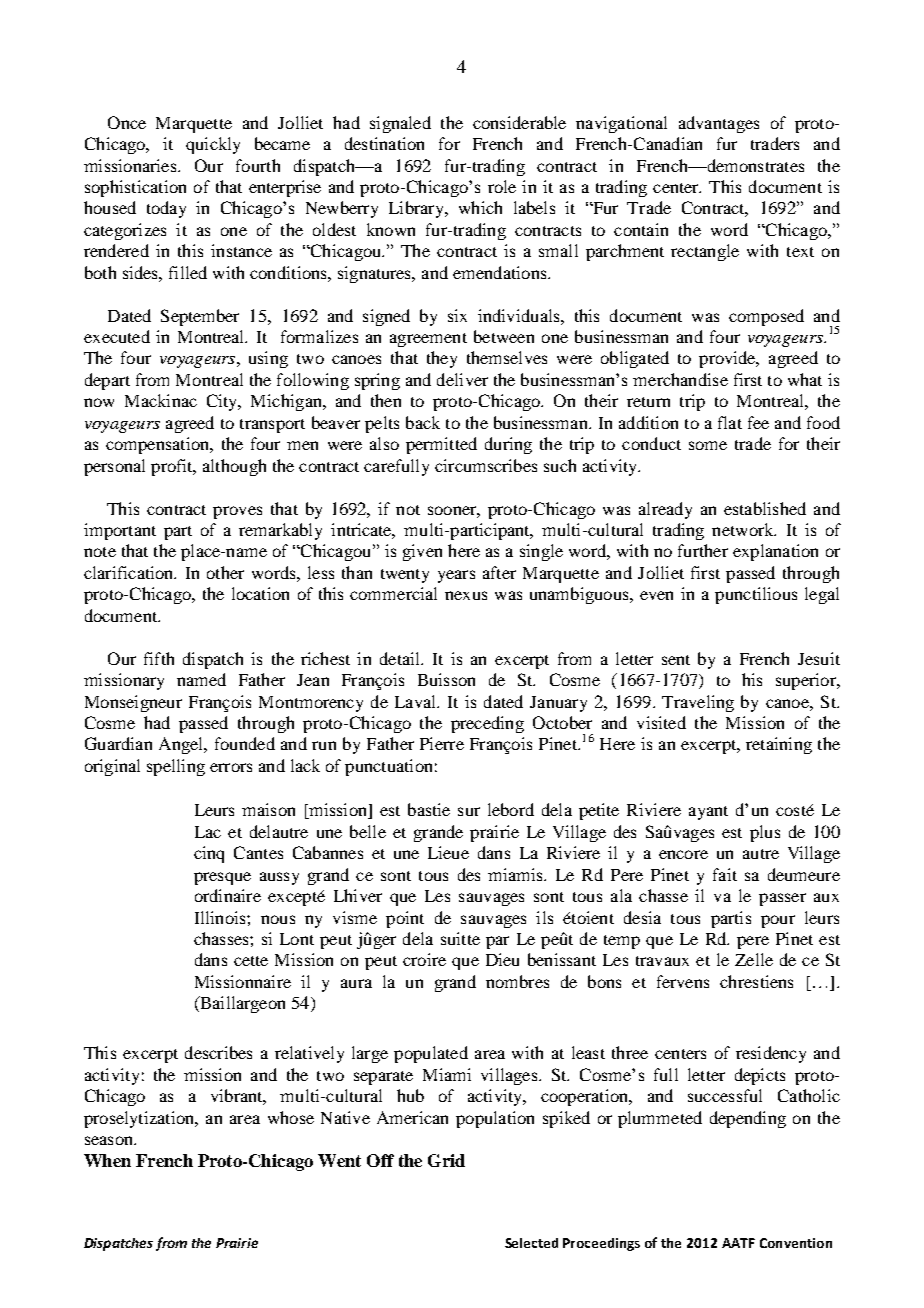 This screenshot has height=1308, width=924. Describe the element at coordinates (502, 186) in the screenshot. I see `role` at that location.
